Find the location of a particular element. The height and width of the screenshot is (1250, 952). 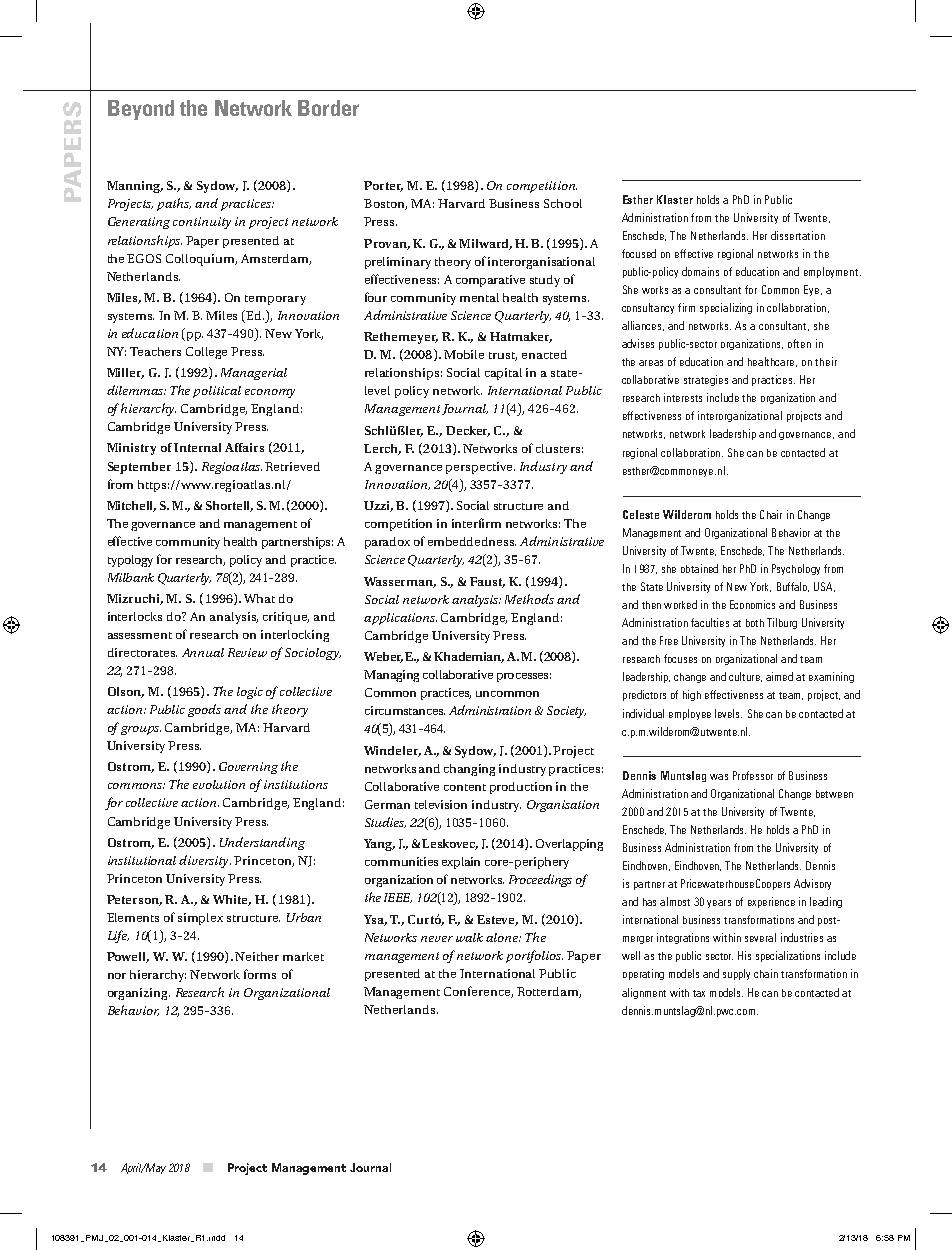

dissertation is located at coordinates (798, 235).
